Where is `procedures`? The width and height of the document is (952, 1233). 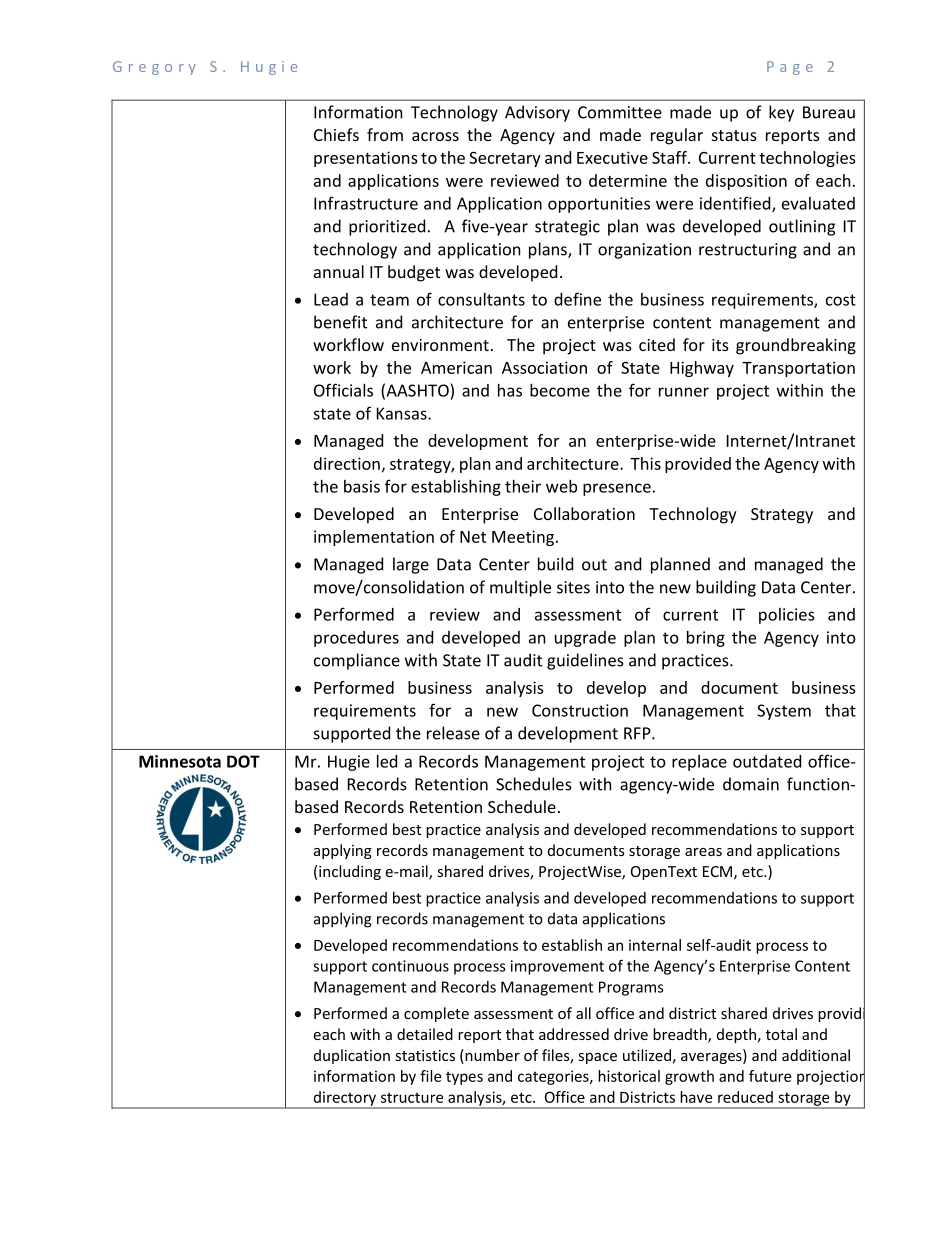 procedures is located at coordinates (356, 639).
